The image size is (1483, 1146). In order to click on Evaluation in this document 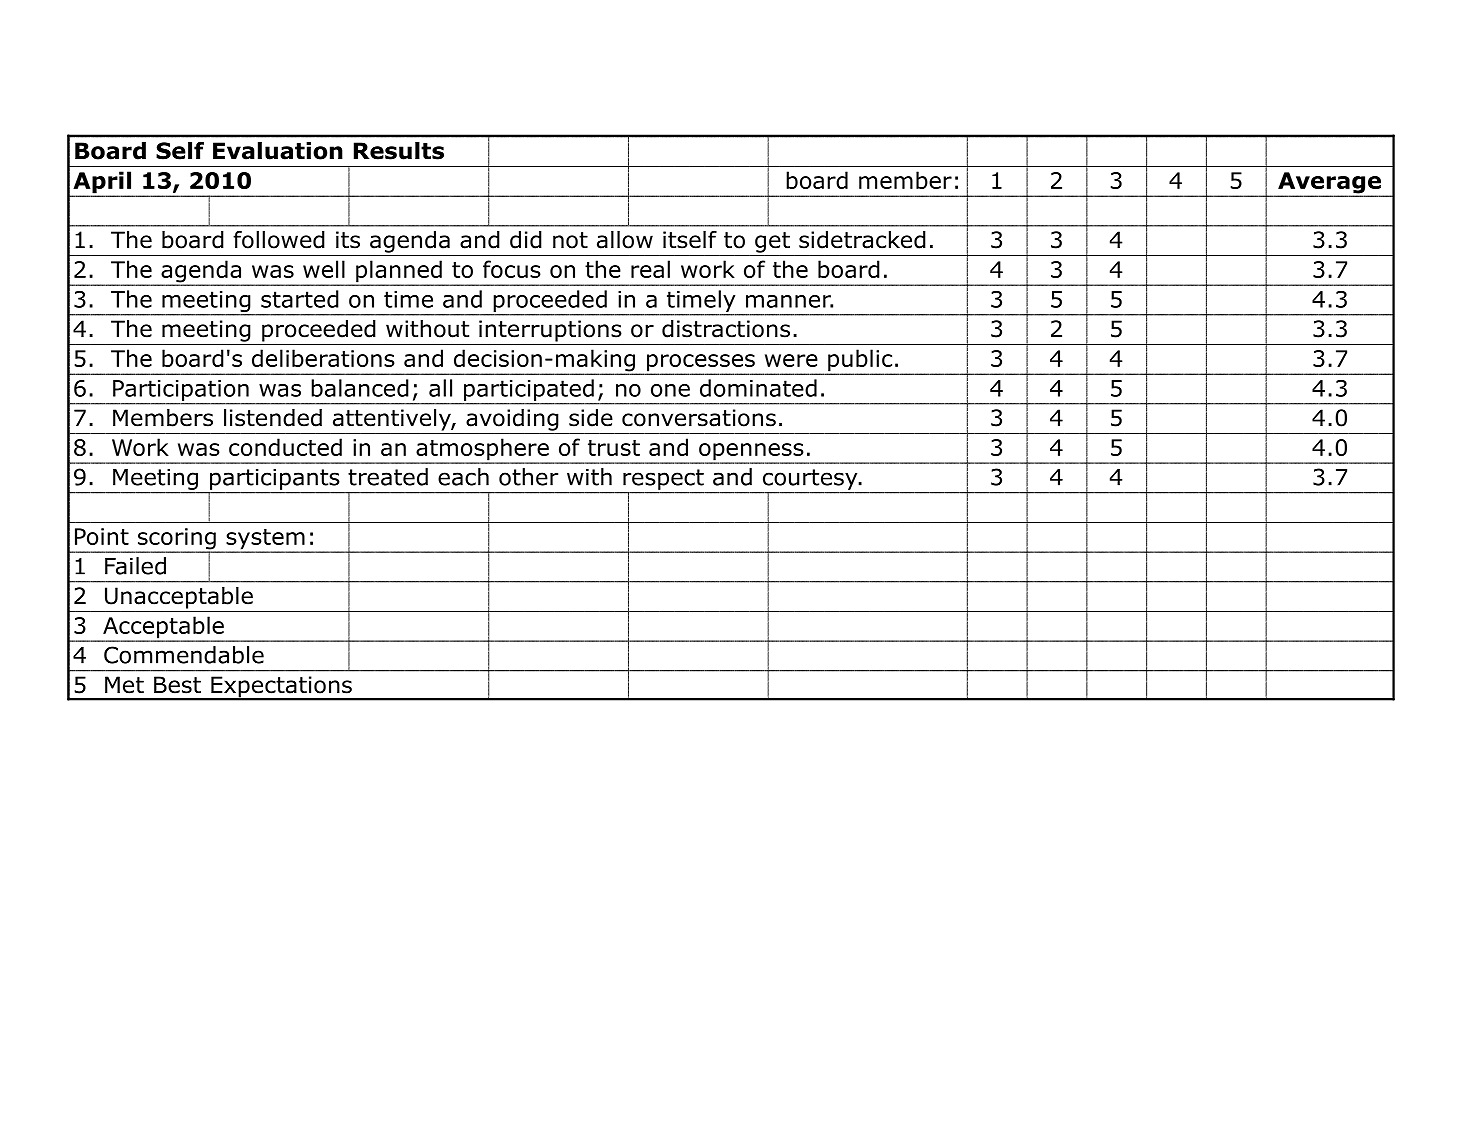, I will do `click(278, 151)`.
